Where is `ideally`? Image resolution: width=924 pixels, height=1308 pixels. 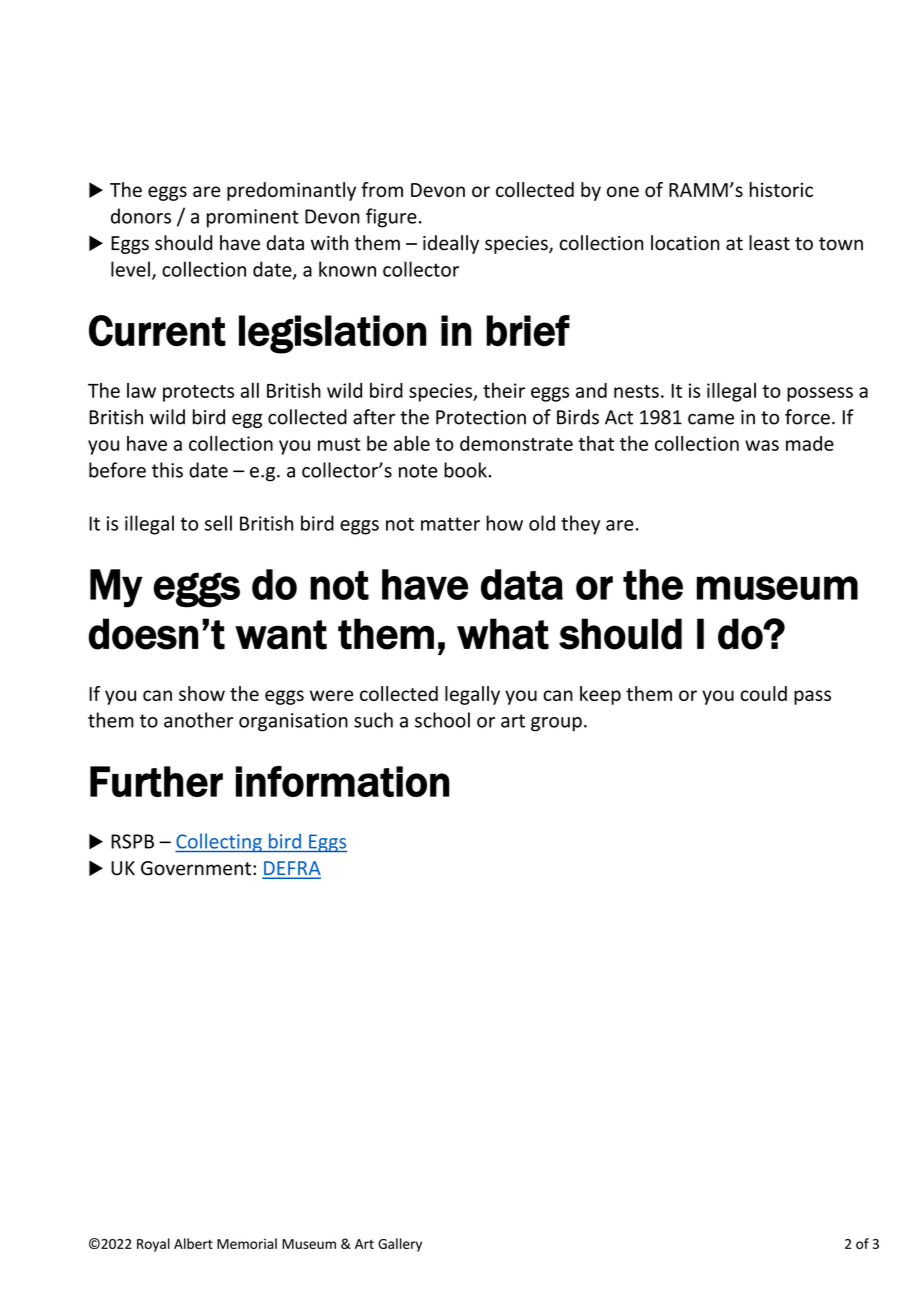 ideally is located at coordinates (451, 244).
